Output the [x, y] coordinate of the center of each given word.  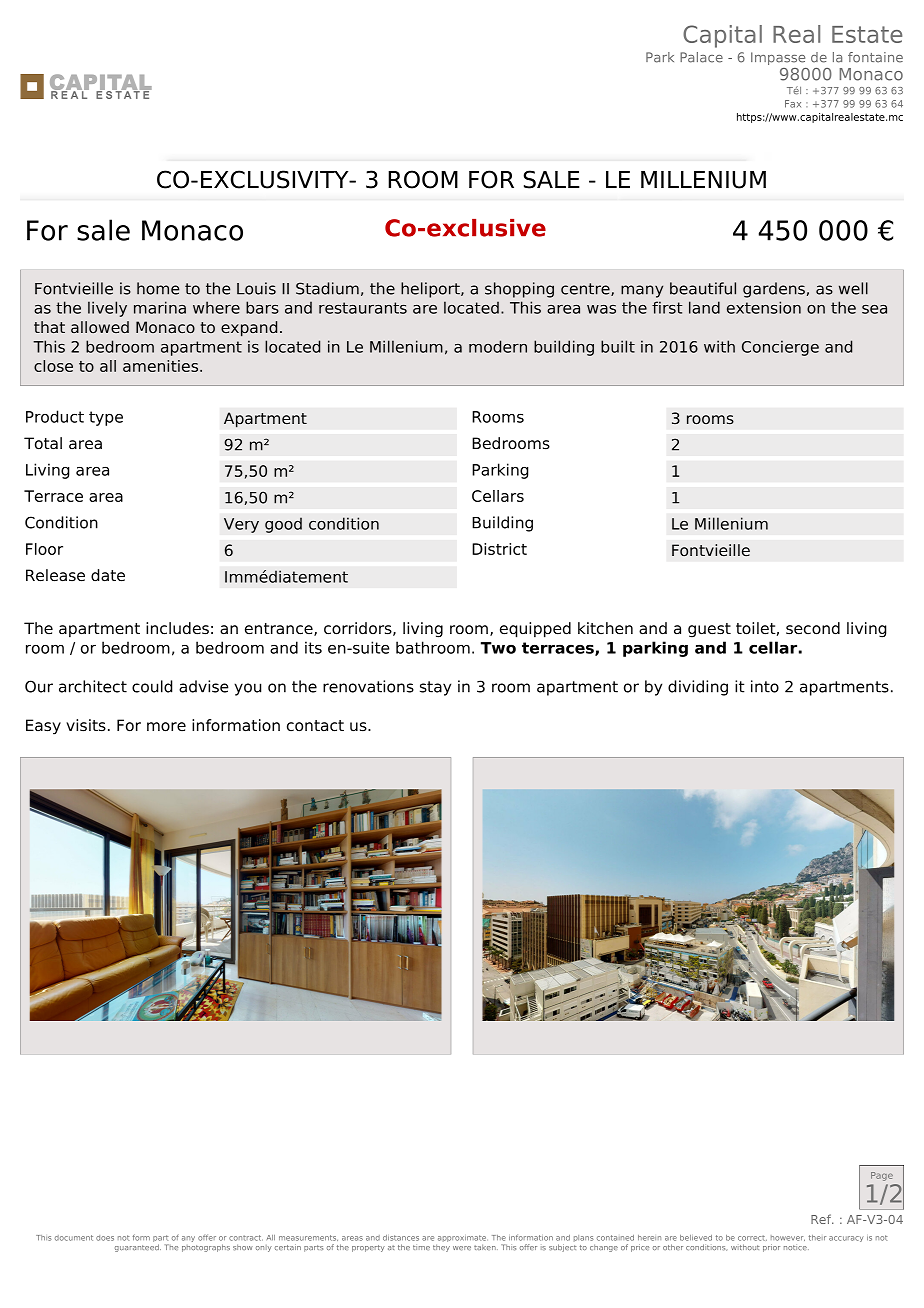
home [158, 288]
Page [882, 1176]
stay [435, 688]
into [765, 686]
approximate [461, 1240]
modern [498, 346]
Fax [793, 104]
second [813, 628]
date [108, 575]
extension [764, 307]
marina [160, 307]
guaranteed [138, 1248]
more [166, 727]
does [105, 1238]
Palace [701, 57]
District [499, 549]
